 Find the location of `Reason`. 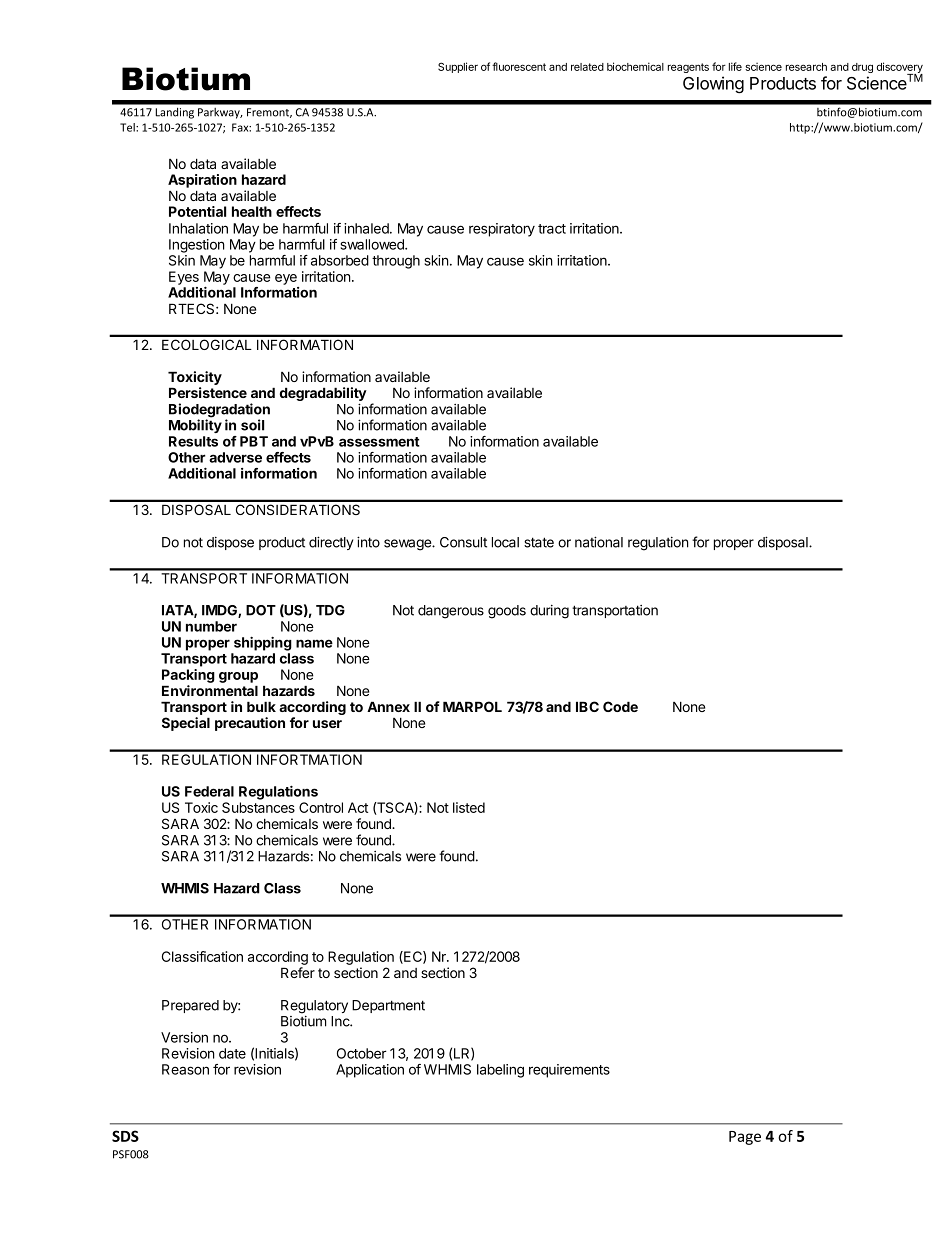

Reason is located at coordinates (185, 1069).
